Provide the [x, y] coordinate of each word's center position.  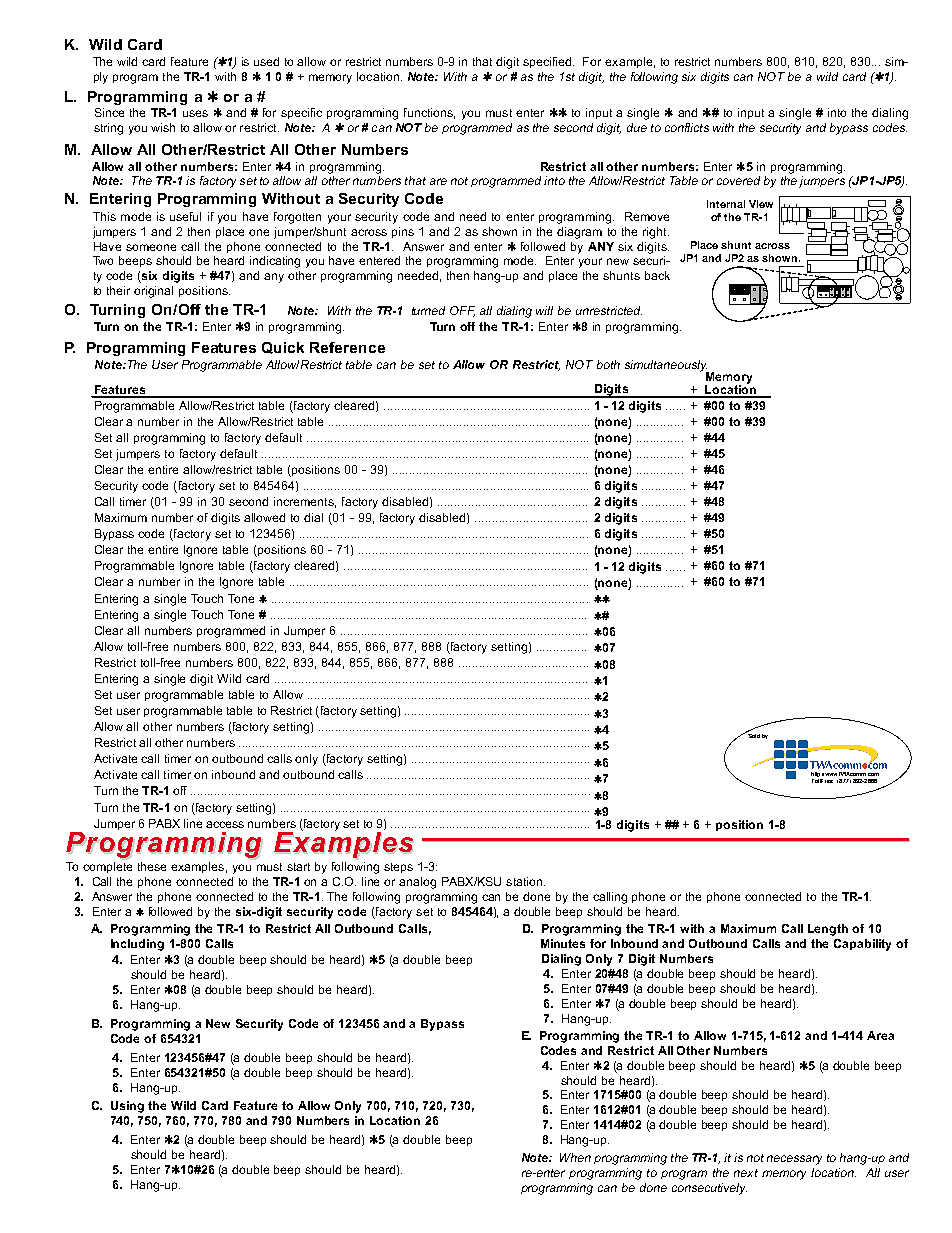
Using [127, 1107]
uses [195, 113]
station [525, 881]
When [575, 1157]
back [657, 275]
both [608, 364]
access [225, 824]
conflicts [687, 127]
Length [828, 930]
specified [548, 62]
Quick [283, 348]
